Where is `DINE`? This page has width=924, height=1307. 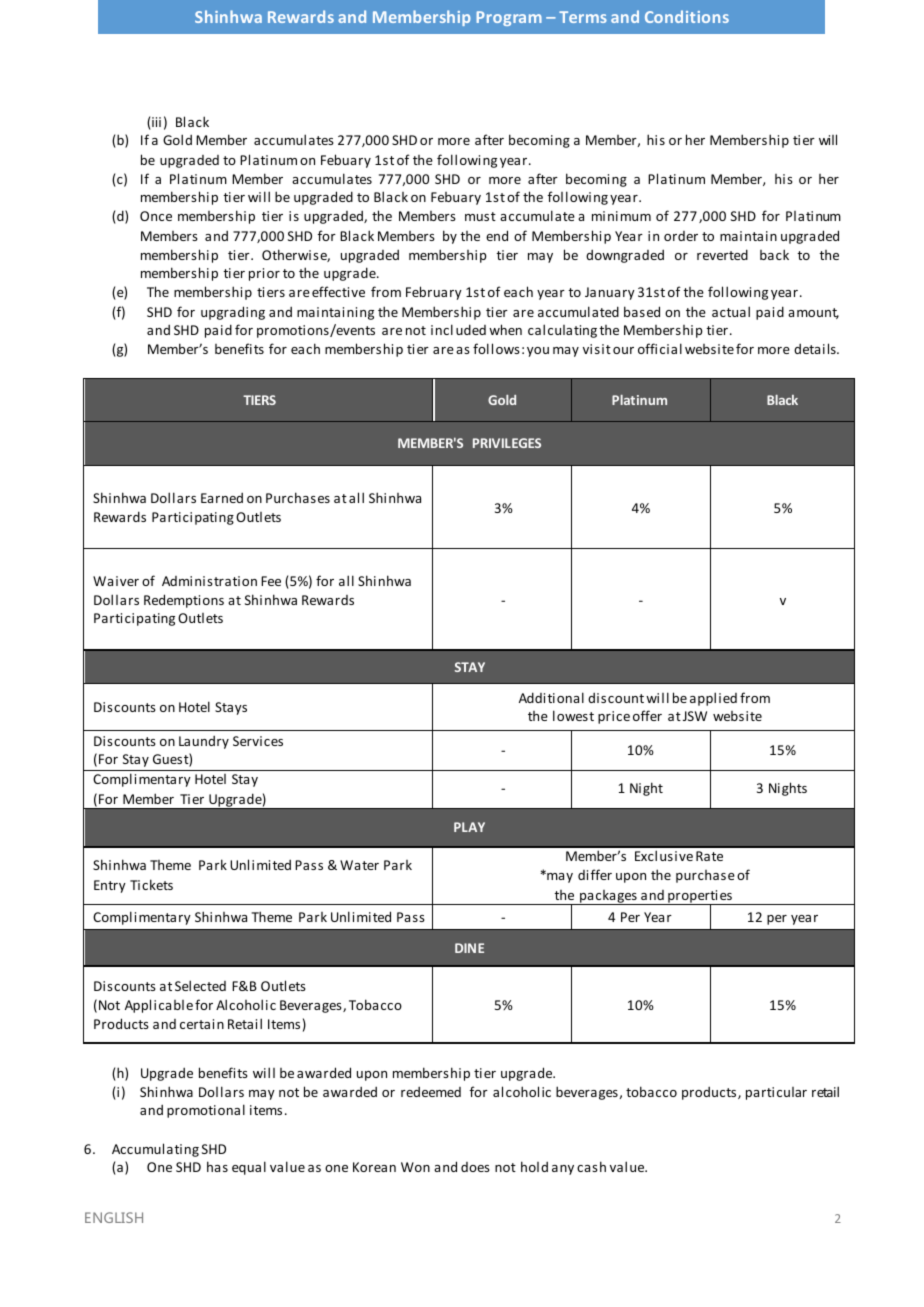
DINE is located at coordinates (469, 948).
